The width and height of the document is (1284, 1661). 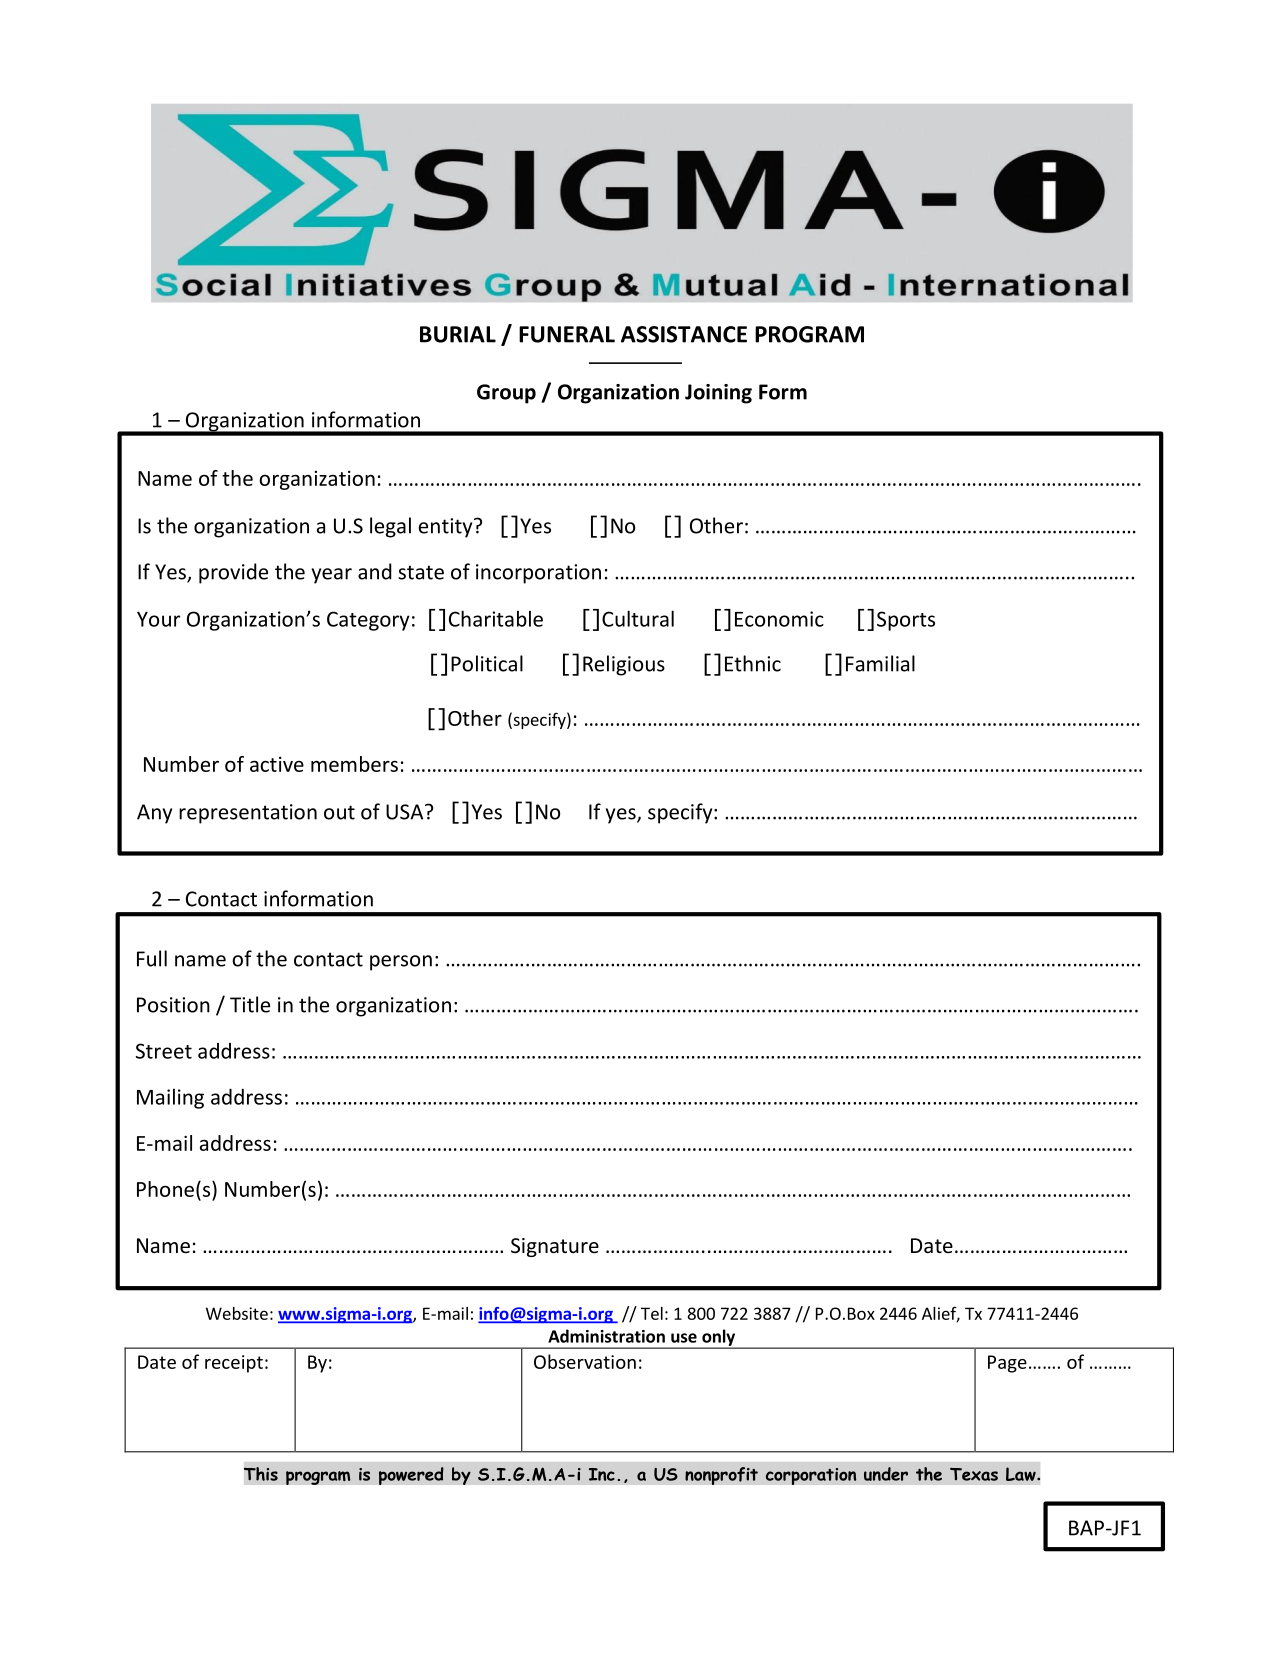 What do you see at coordinates (567, 334) in the document?
I see `FUNERAL` at bounding box center [567, 334].
